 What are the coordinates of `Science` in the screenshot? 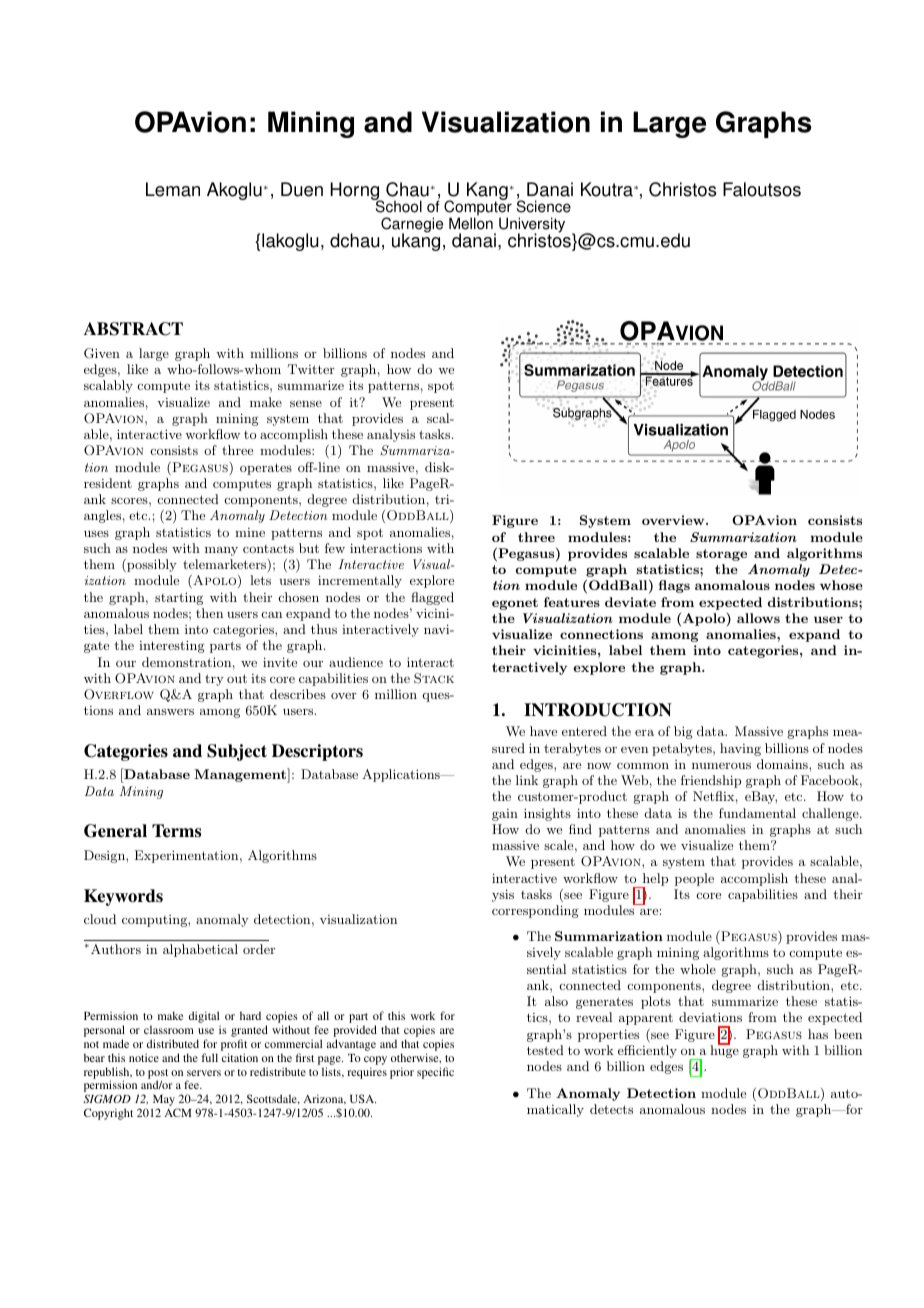 It's located at (544, 206).
